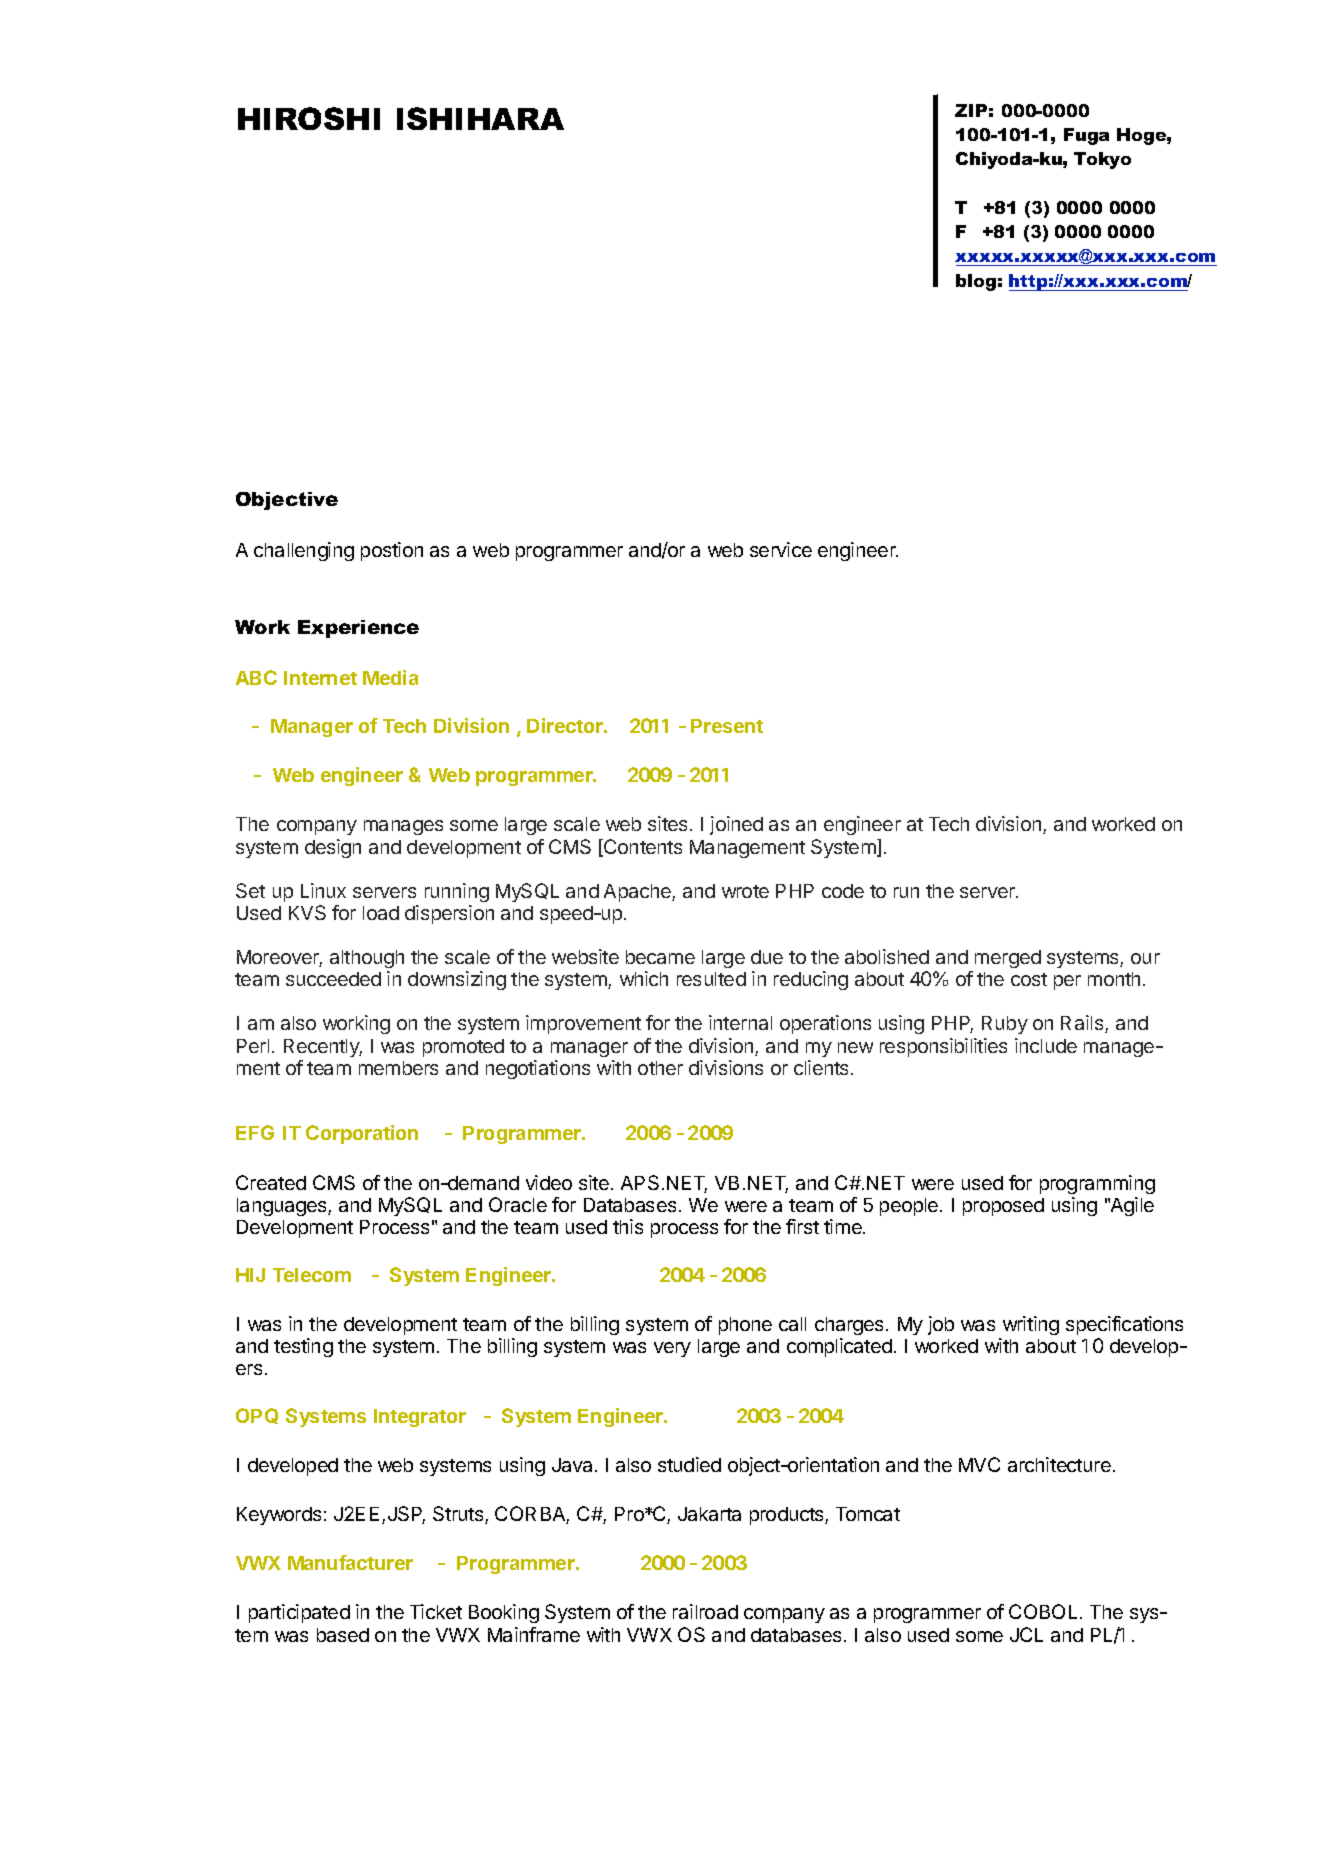 Image resolution: width=1318 pixels, height=1862 pixels. What do you see at coordinates (660, 1068) in the screenshot?
I see `other` at bounding box center [660, 1068].
